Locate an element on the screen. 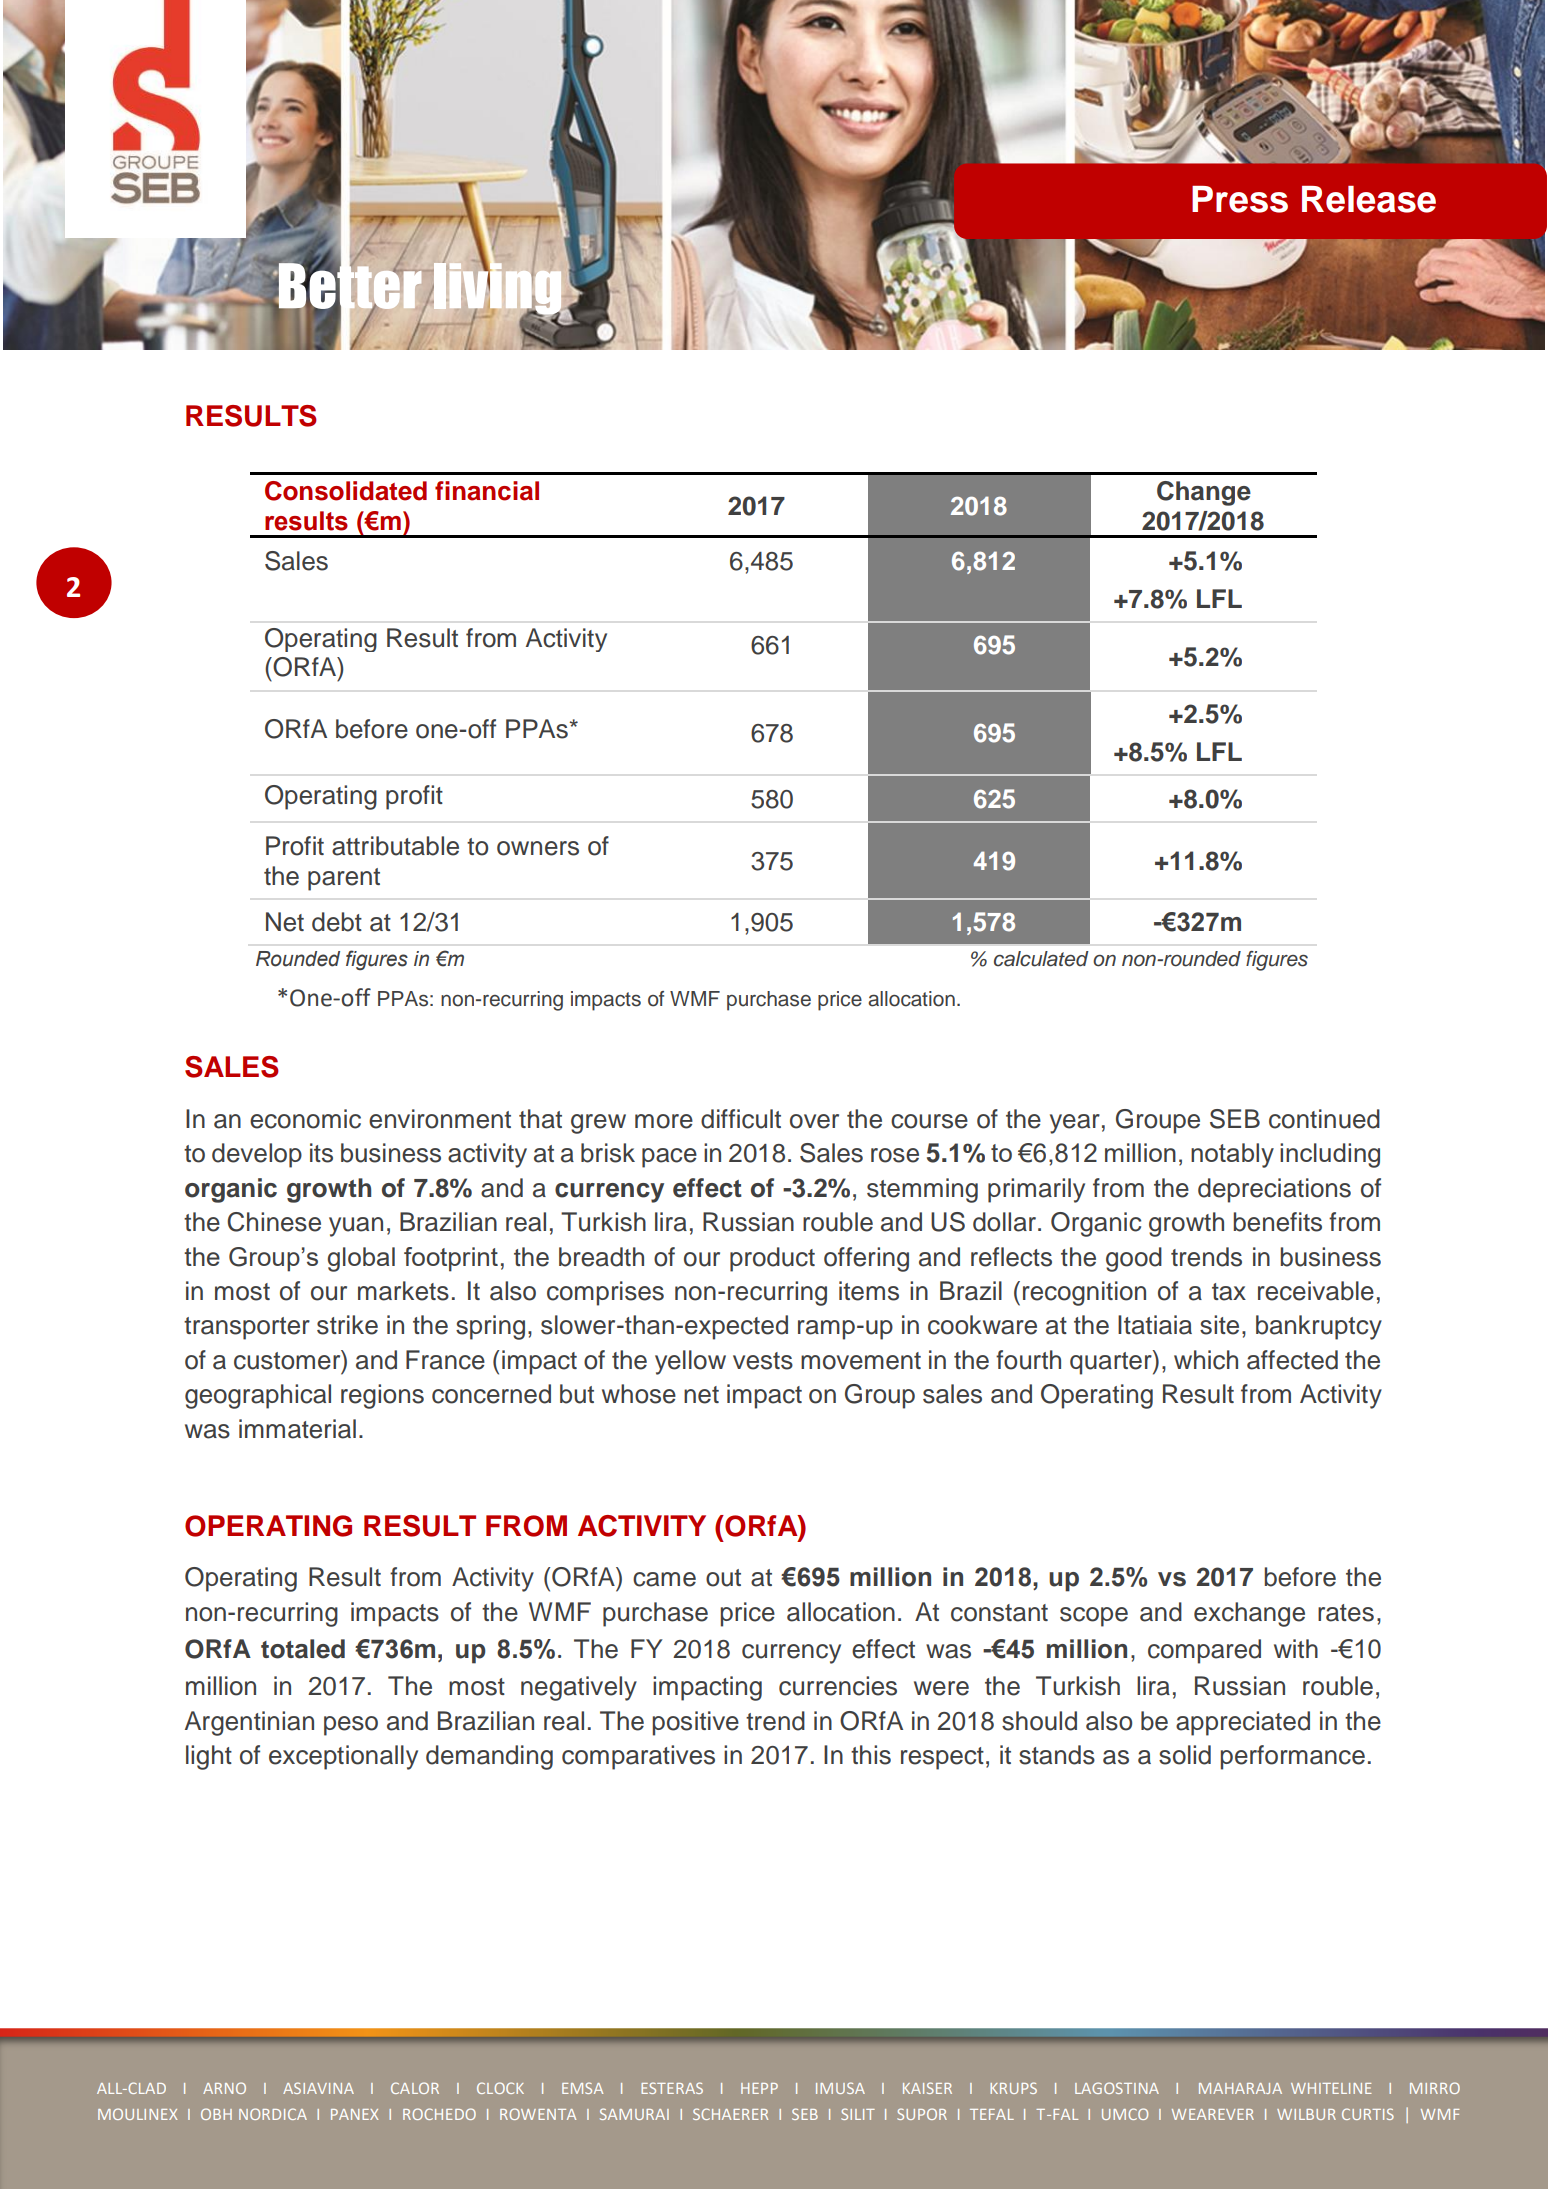 The height and width of the screenshot is (2189, 1548). including is located at coordinates (1330, 1155).
